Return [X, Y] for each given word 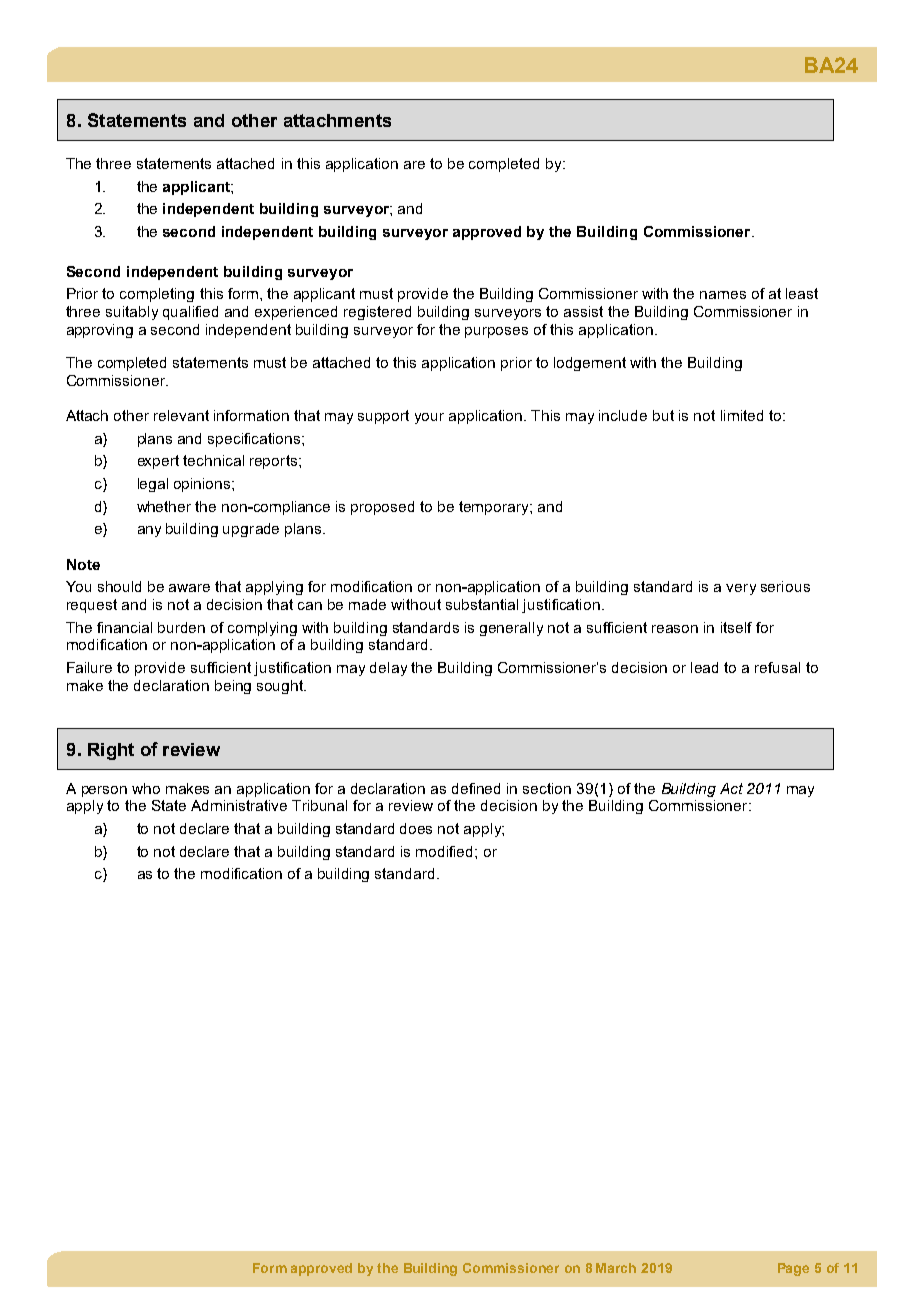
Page [793, 1269]
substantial [482, 604]
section [547, 788]
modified [446, 851]
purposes [496, 332]
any [149, 531]
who [146, 788]
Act [731, 788]
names [723, 295]
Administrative [239, 805]
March [616, 1268]
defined [476, 788]
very [741, 589]
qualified [190, 313]
